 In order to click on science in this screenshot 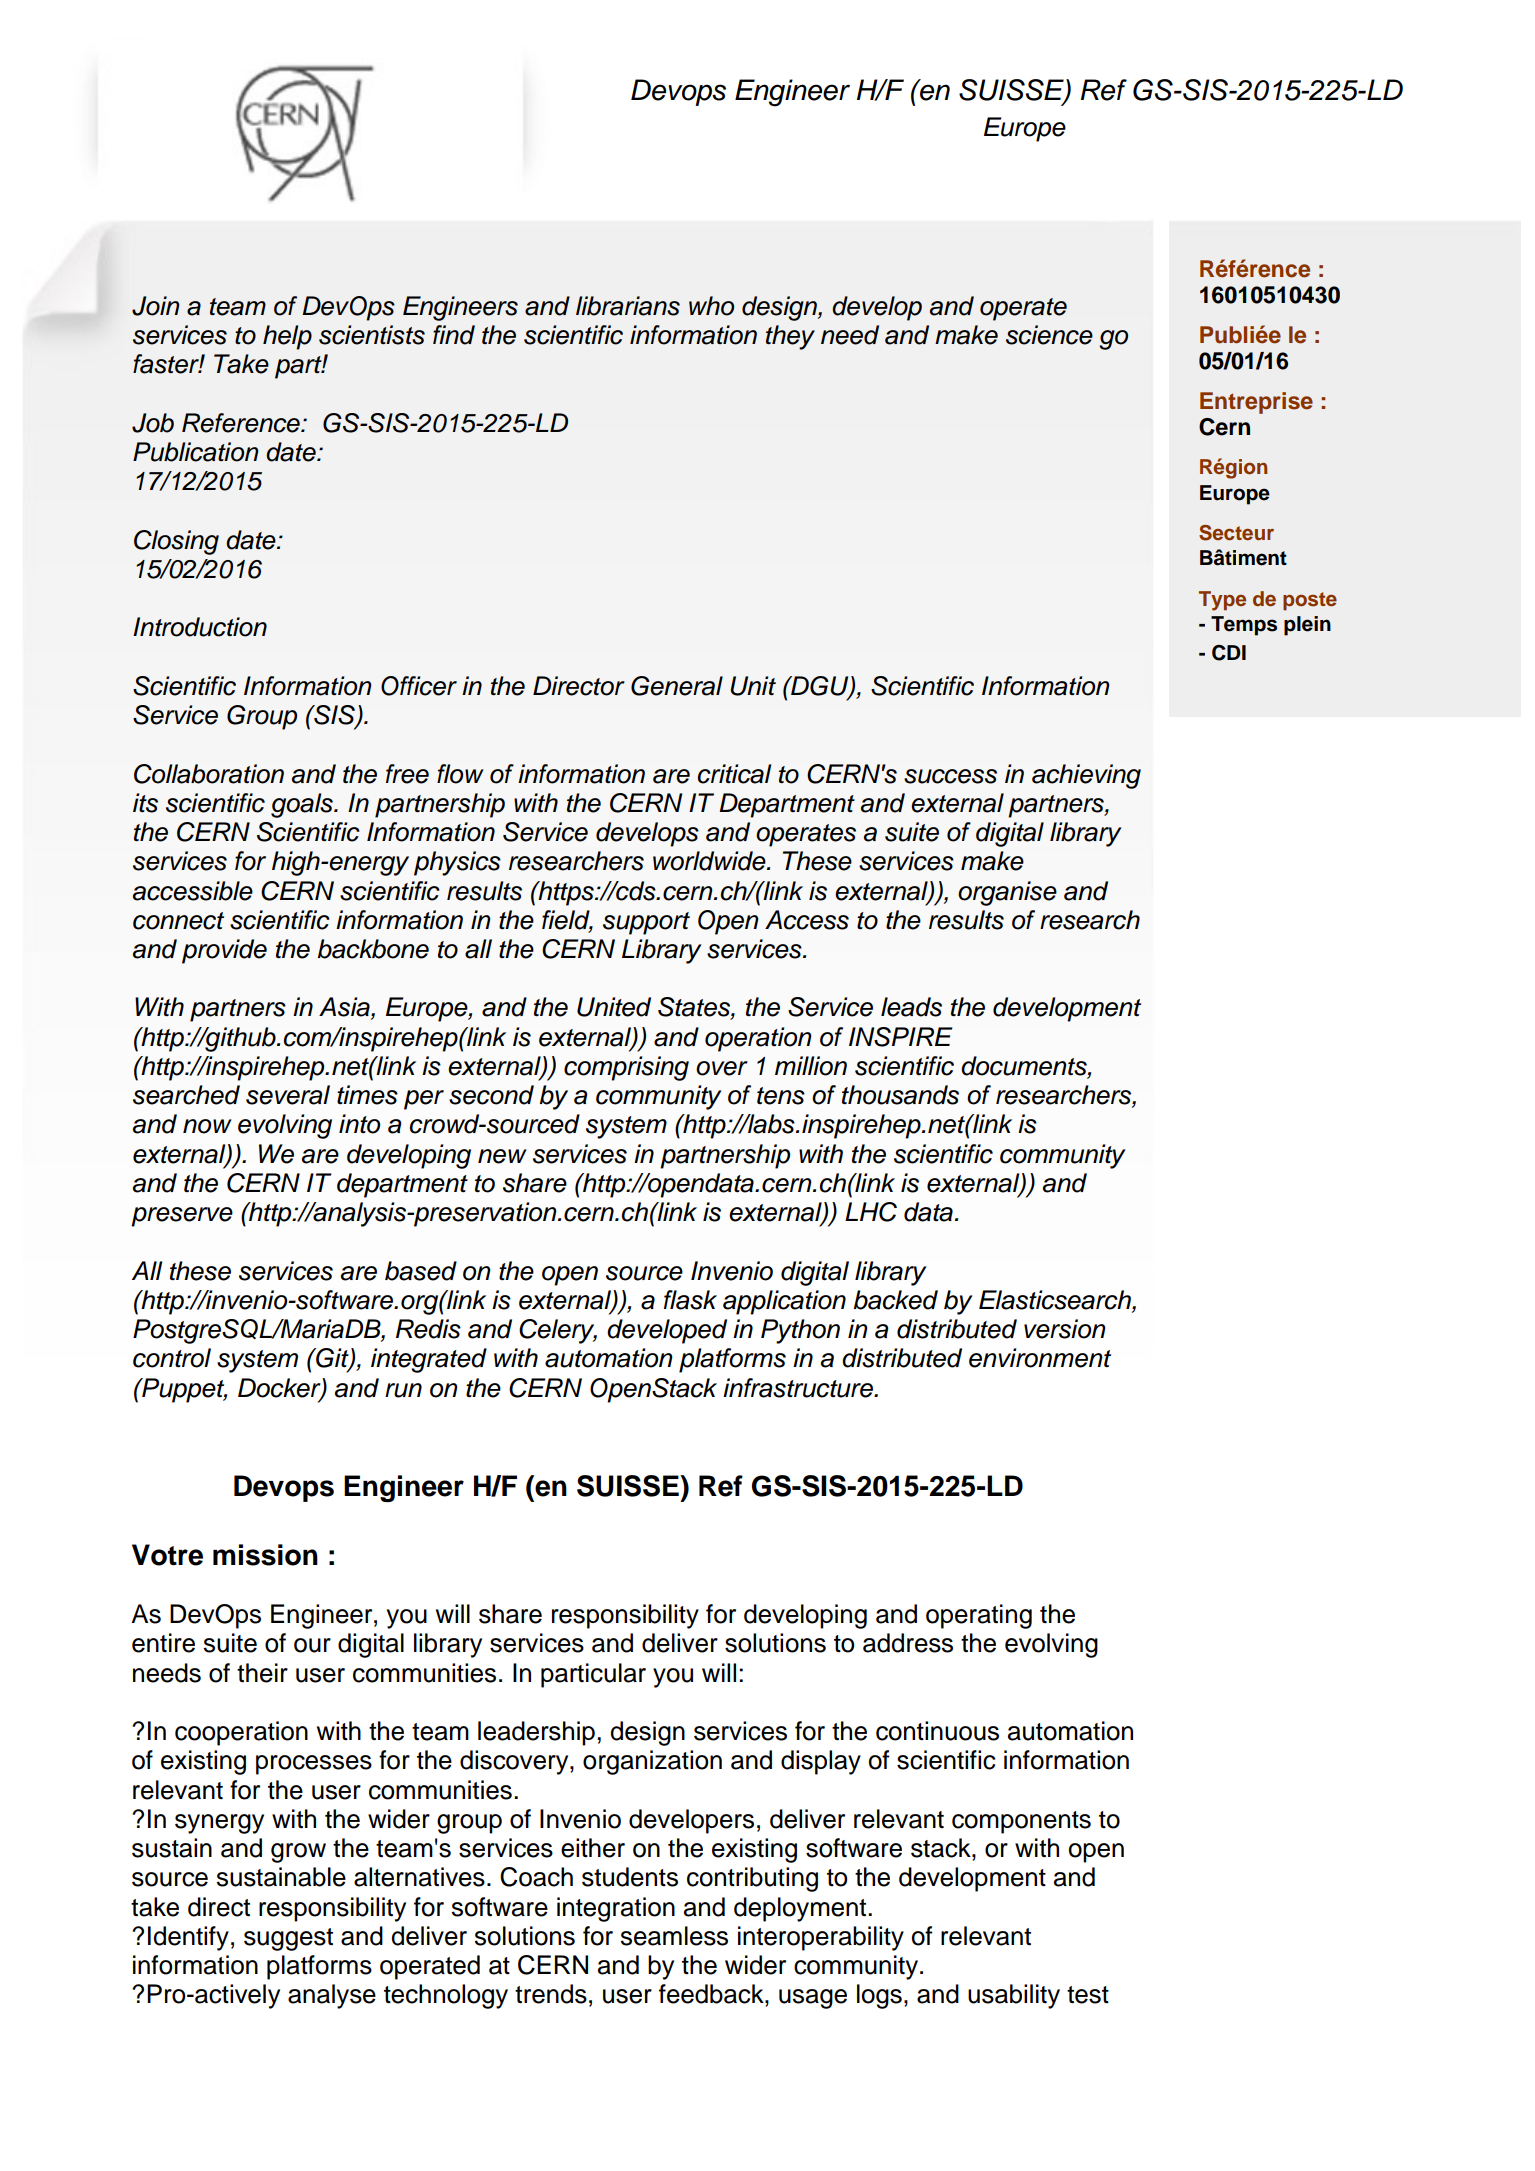, I will do `click(1049, 335)`.
